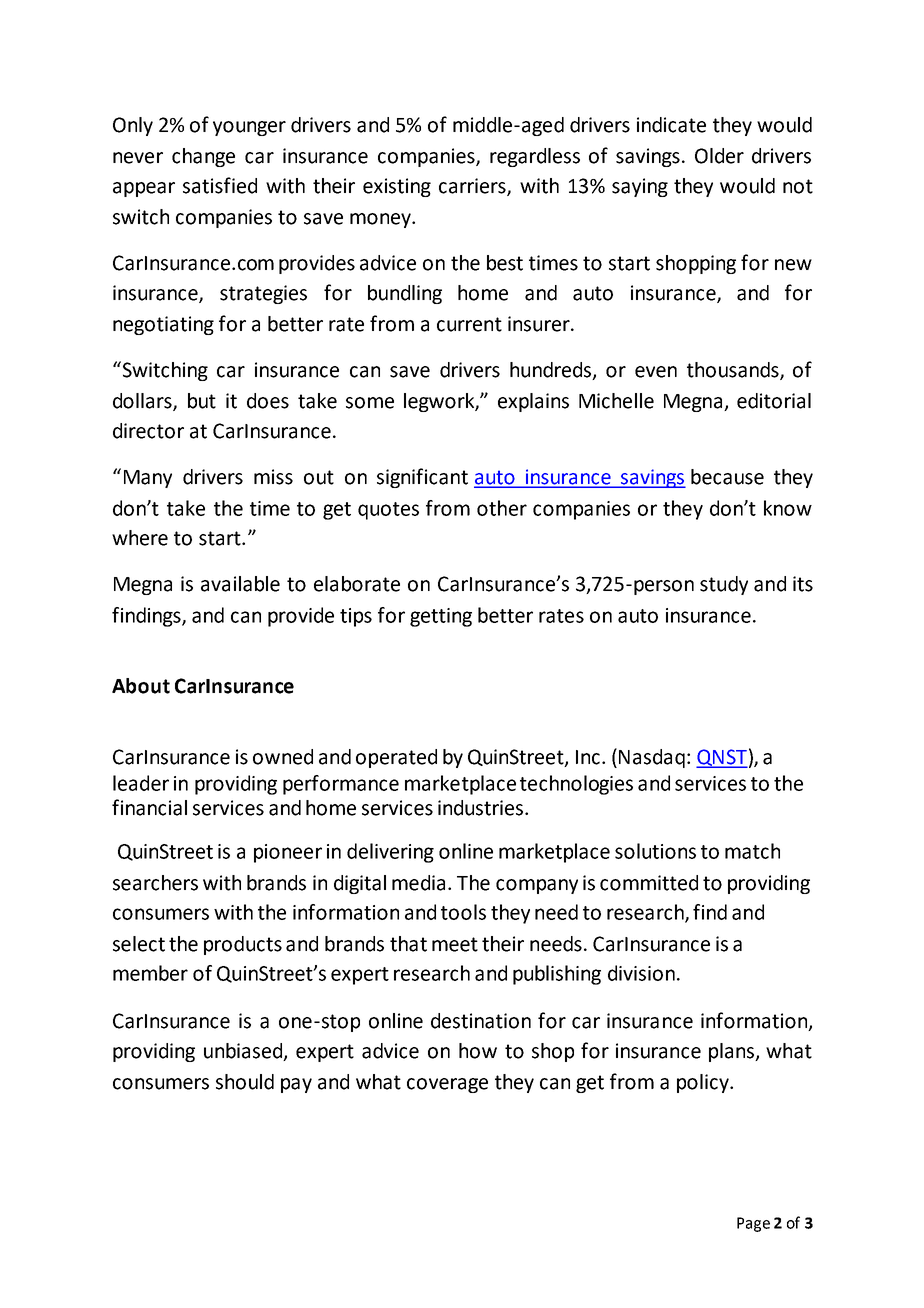 This screenshot has width=924, height=1308. Describe the element at coordinates (753, 1224) in the screenshot. I see `Page` at that location.
